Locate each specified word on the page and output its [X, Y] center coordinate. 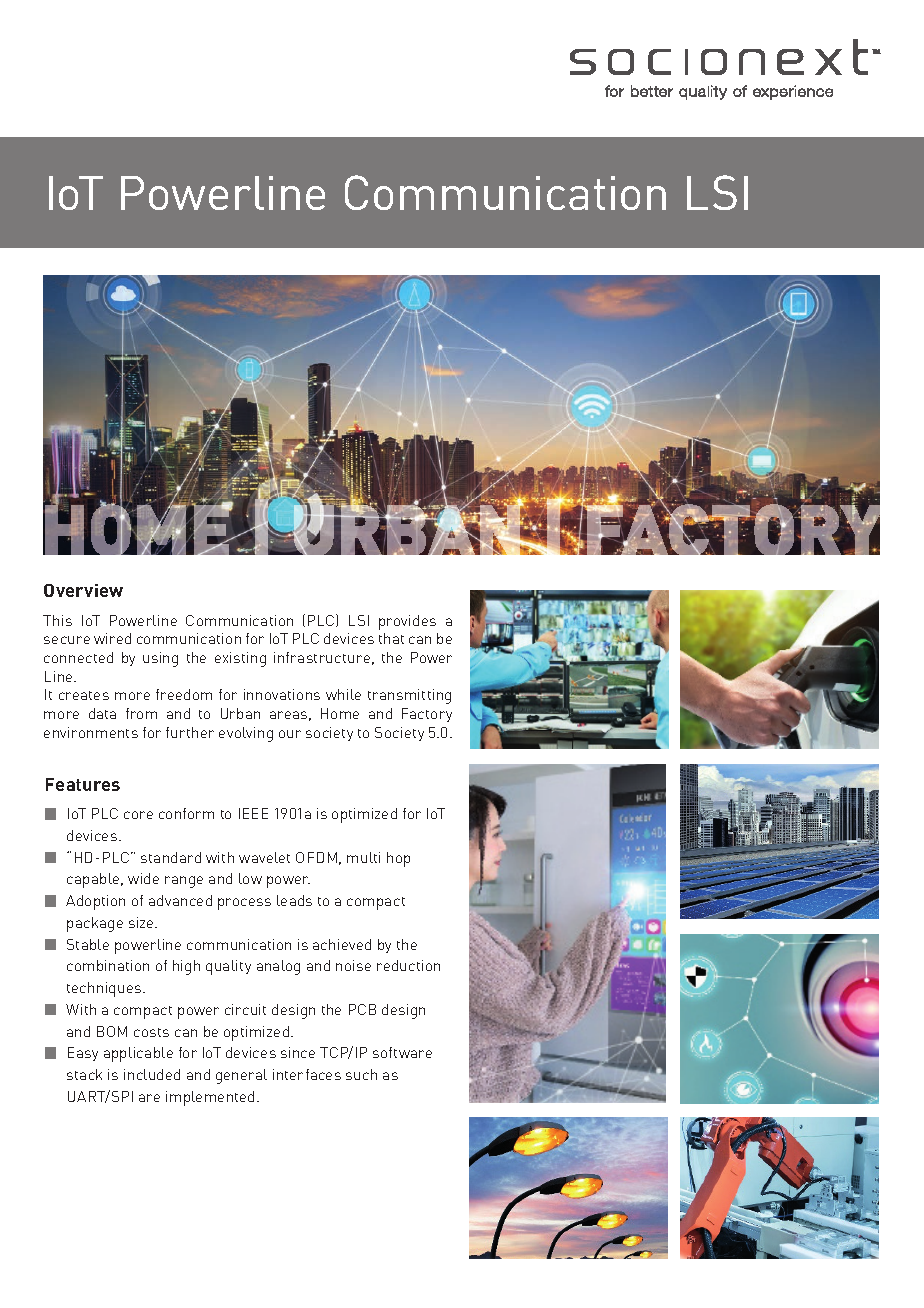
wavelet [264, 857]
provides [407, 622]
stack [84, 1074]
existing [240, 659]
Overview [83, 590]
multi [363, 857]
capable [94, 880]
